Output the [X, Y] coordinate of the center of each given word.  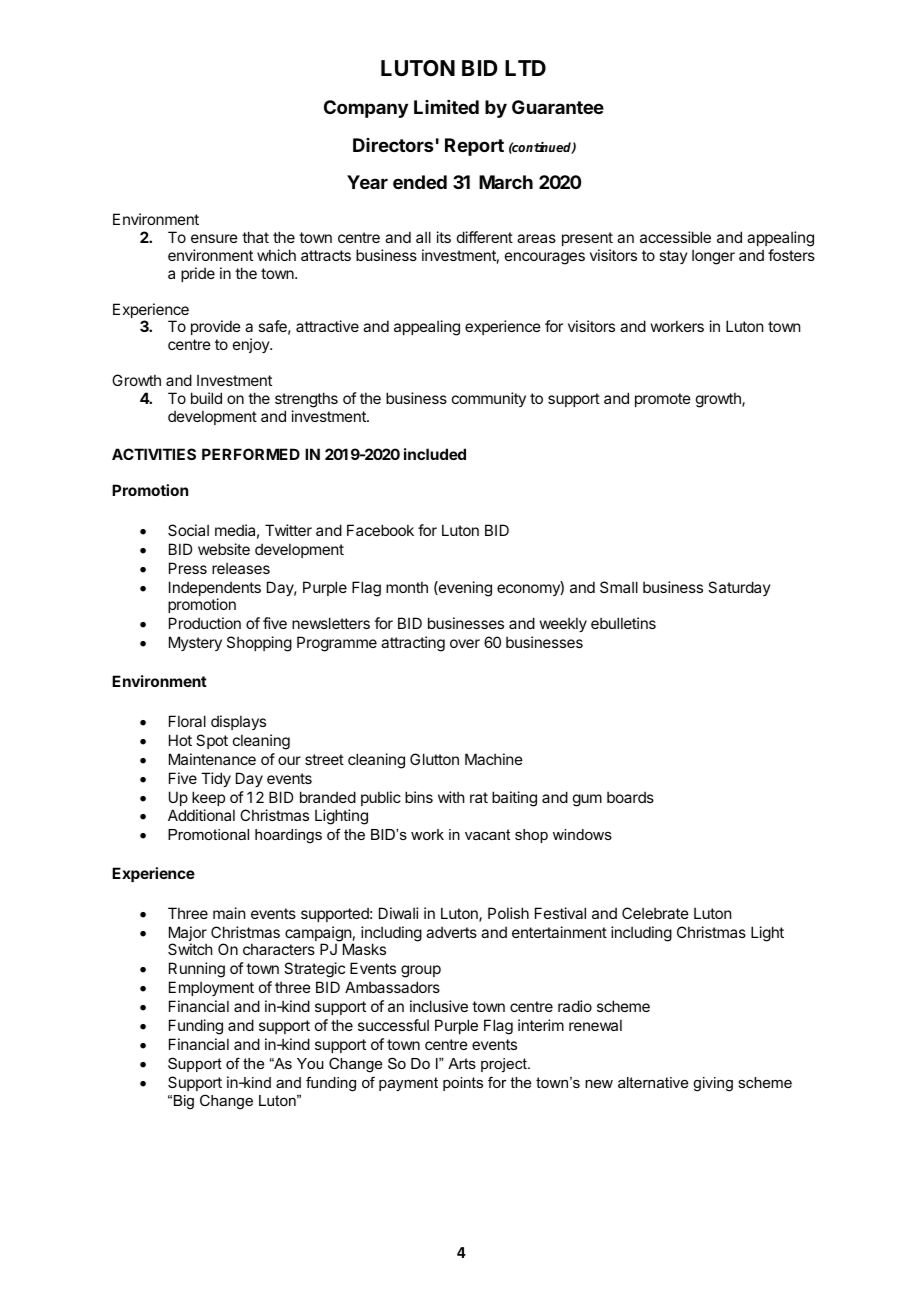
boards [630, 797]
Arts [462, 1063]
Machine [494, 759]
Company [366, 109]
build [206, 398]
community [489, 399]
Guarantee [558, 107]
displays [238, 722]
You [310, 1063]
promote [663, 400]
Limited [446, 107]
